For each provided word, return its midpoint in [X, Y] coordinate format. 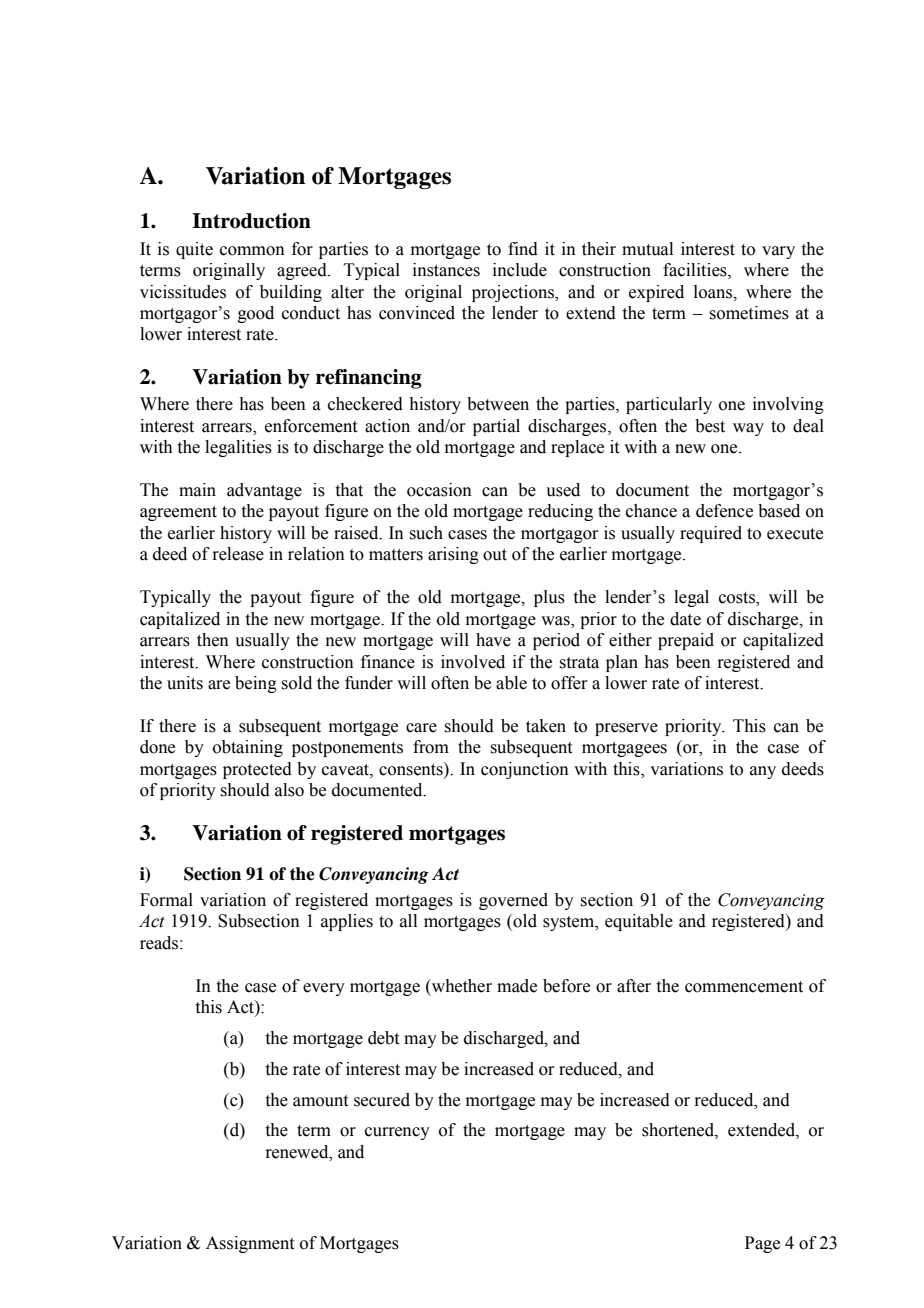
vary [778, 252]
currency [397, 1133]
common [252, 251]
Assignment [250, 1244]
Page [762, 1244]
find [523, 249]
